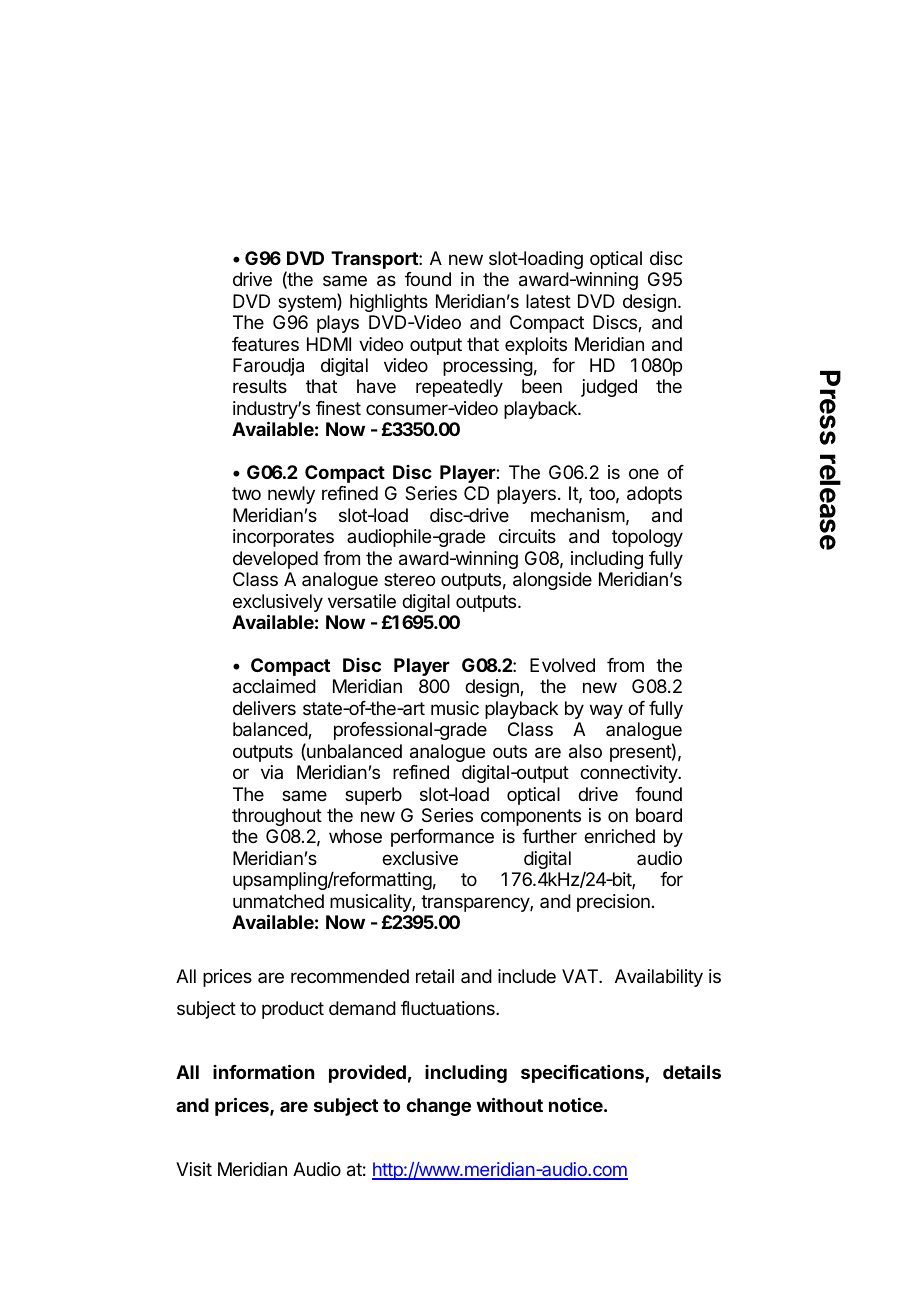  Describe the element at coordinates (264, 708) in the document. I see `delivers` at that location.
